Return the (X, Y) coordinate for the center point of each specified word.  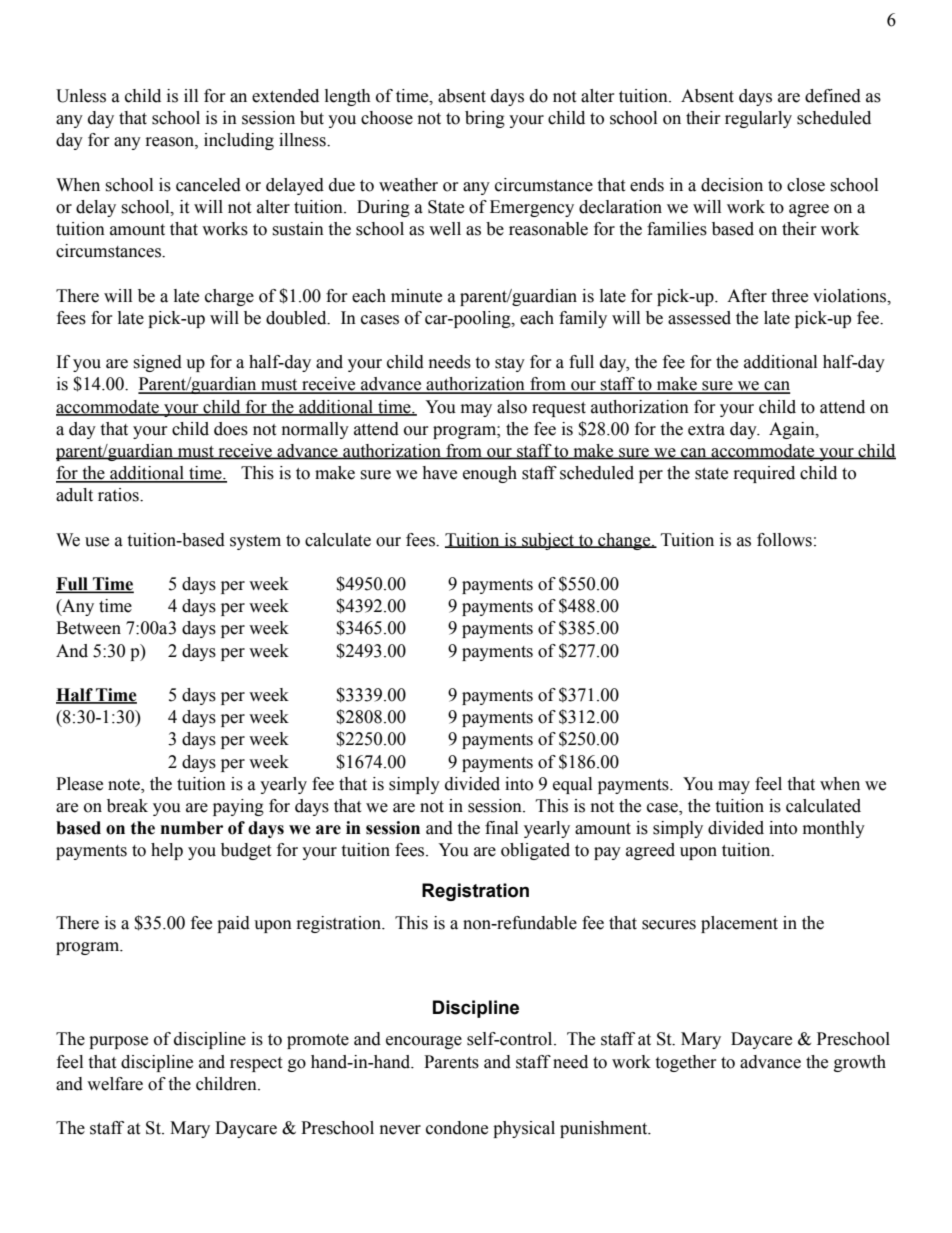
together (686, 1063)
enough (490, 474)
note (125, 785)
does (231, 429)
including (239, 141)
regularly (758, 119)
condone (457, 1128)
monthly (834, 829)
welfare (115, 1084)
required (764, 474)
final (501, 828)
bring (485, 119)
